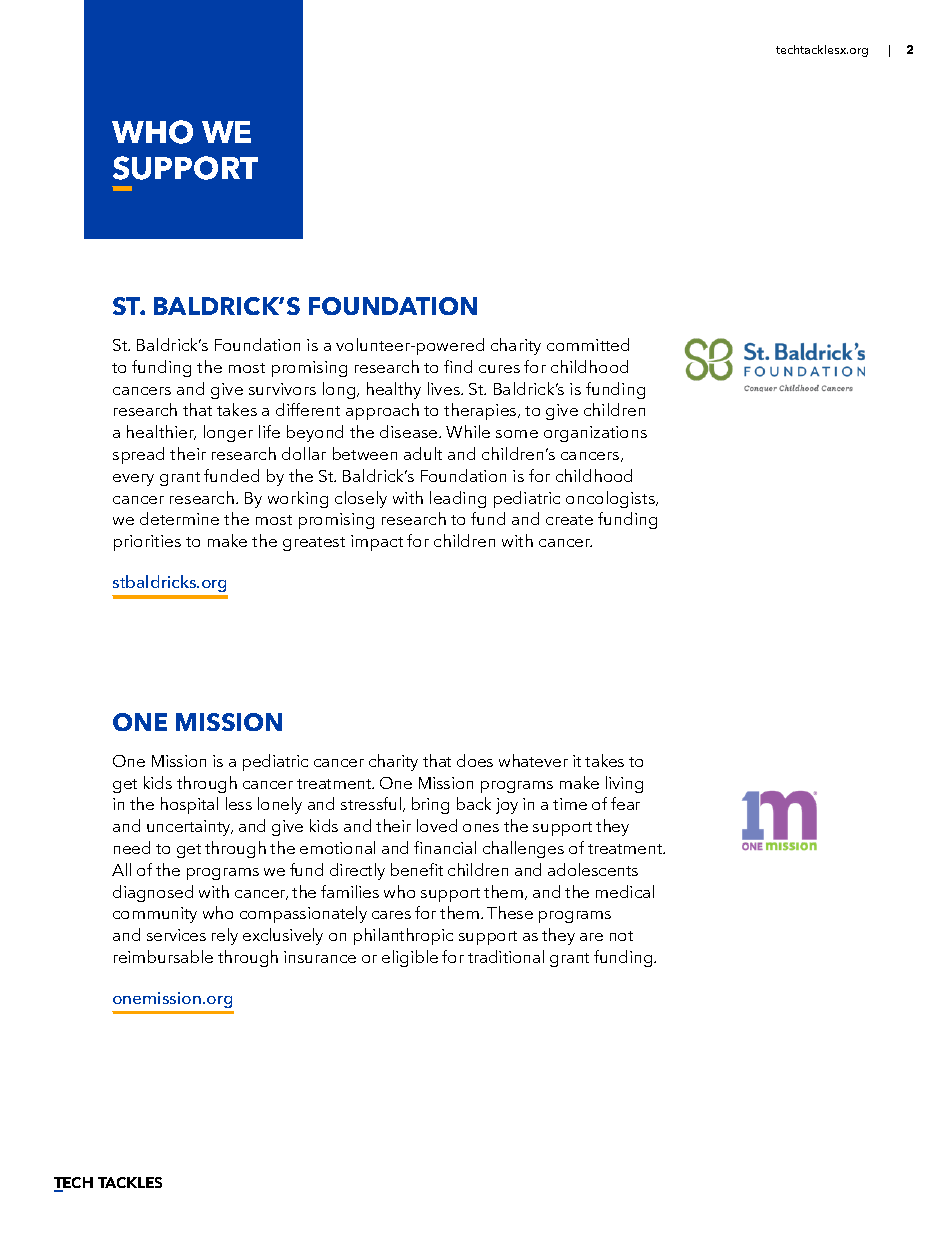 This screenshot has width=952, height=1233. Describe the element at coordinates (588, 344) in the screenshot. I see `committed` at that location.
